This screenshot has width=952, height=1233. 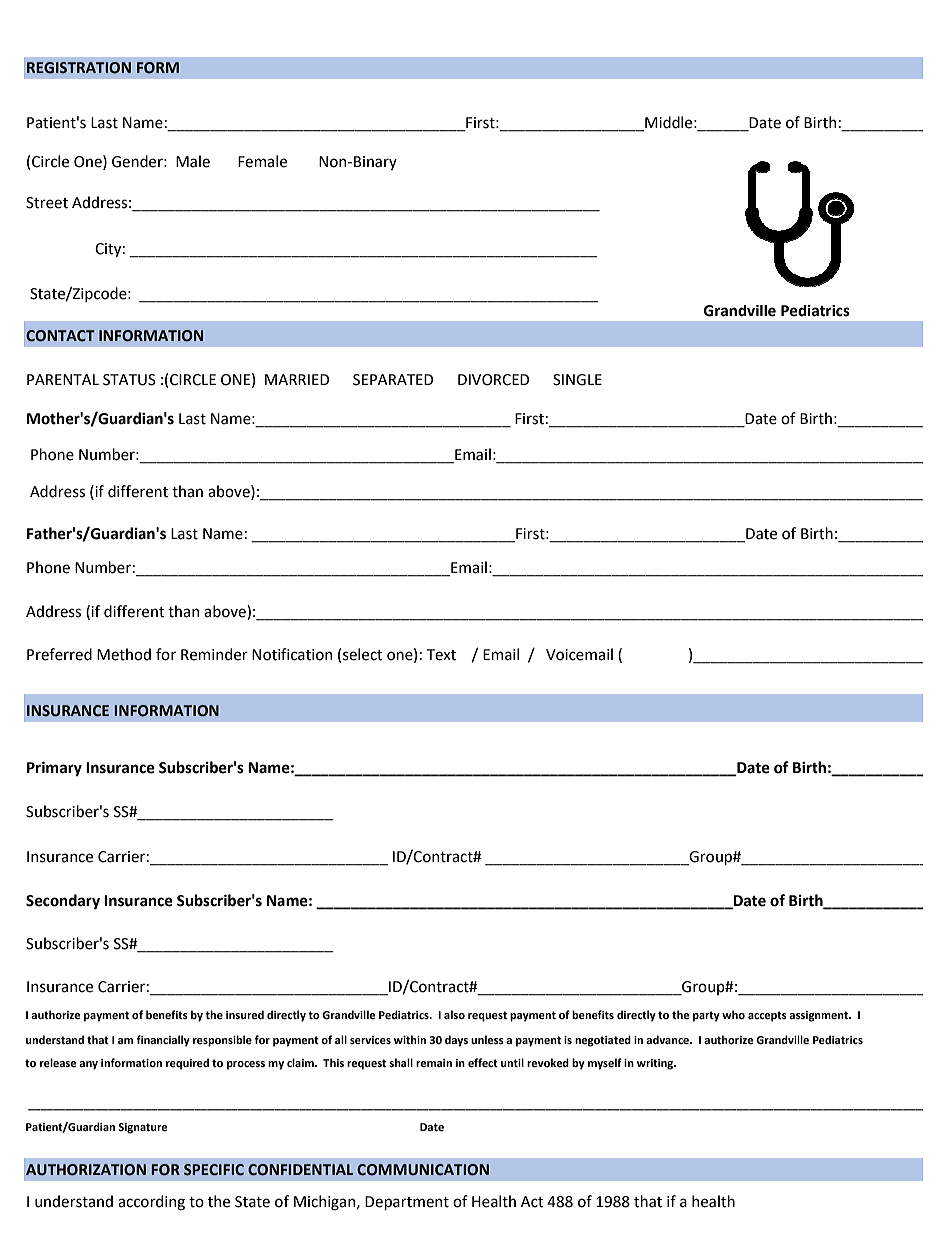 What do you see at coordinates (79, 68) in the screenshot?
I see `REGISTRATION` at bounding box center [79, 68].
